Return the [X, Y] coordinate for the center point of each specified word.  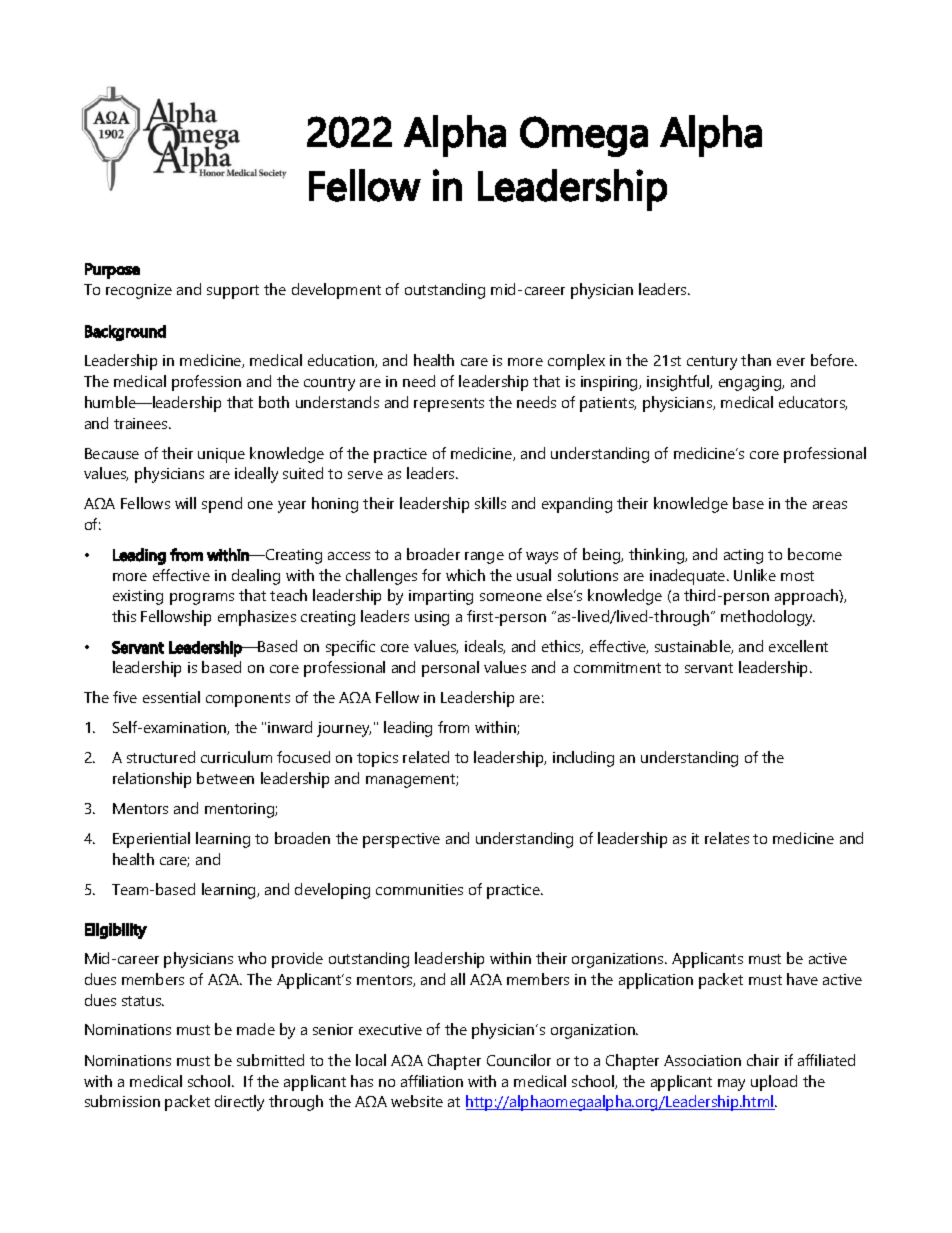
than [756, 360]
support [233, 292]
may [731, 1085]
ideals [485, 647]
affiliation [432, 1081]
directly [239, 1103]
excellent [798, 646]
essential [171, 697]
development [336, 291]
